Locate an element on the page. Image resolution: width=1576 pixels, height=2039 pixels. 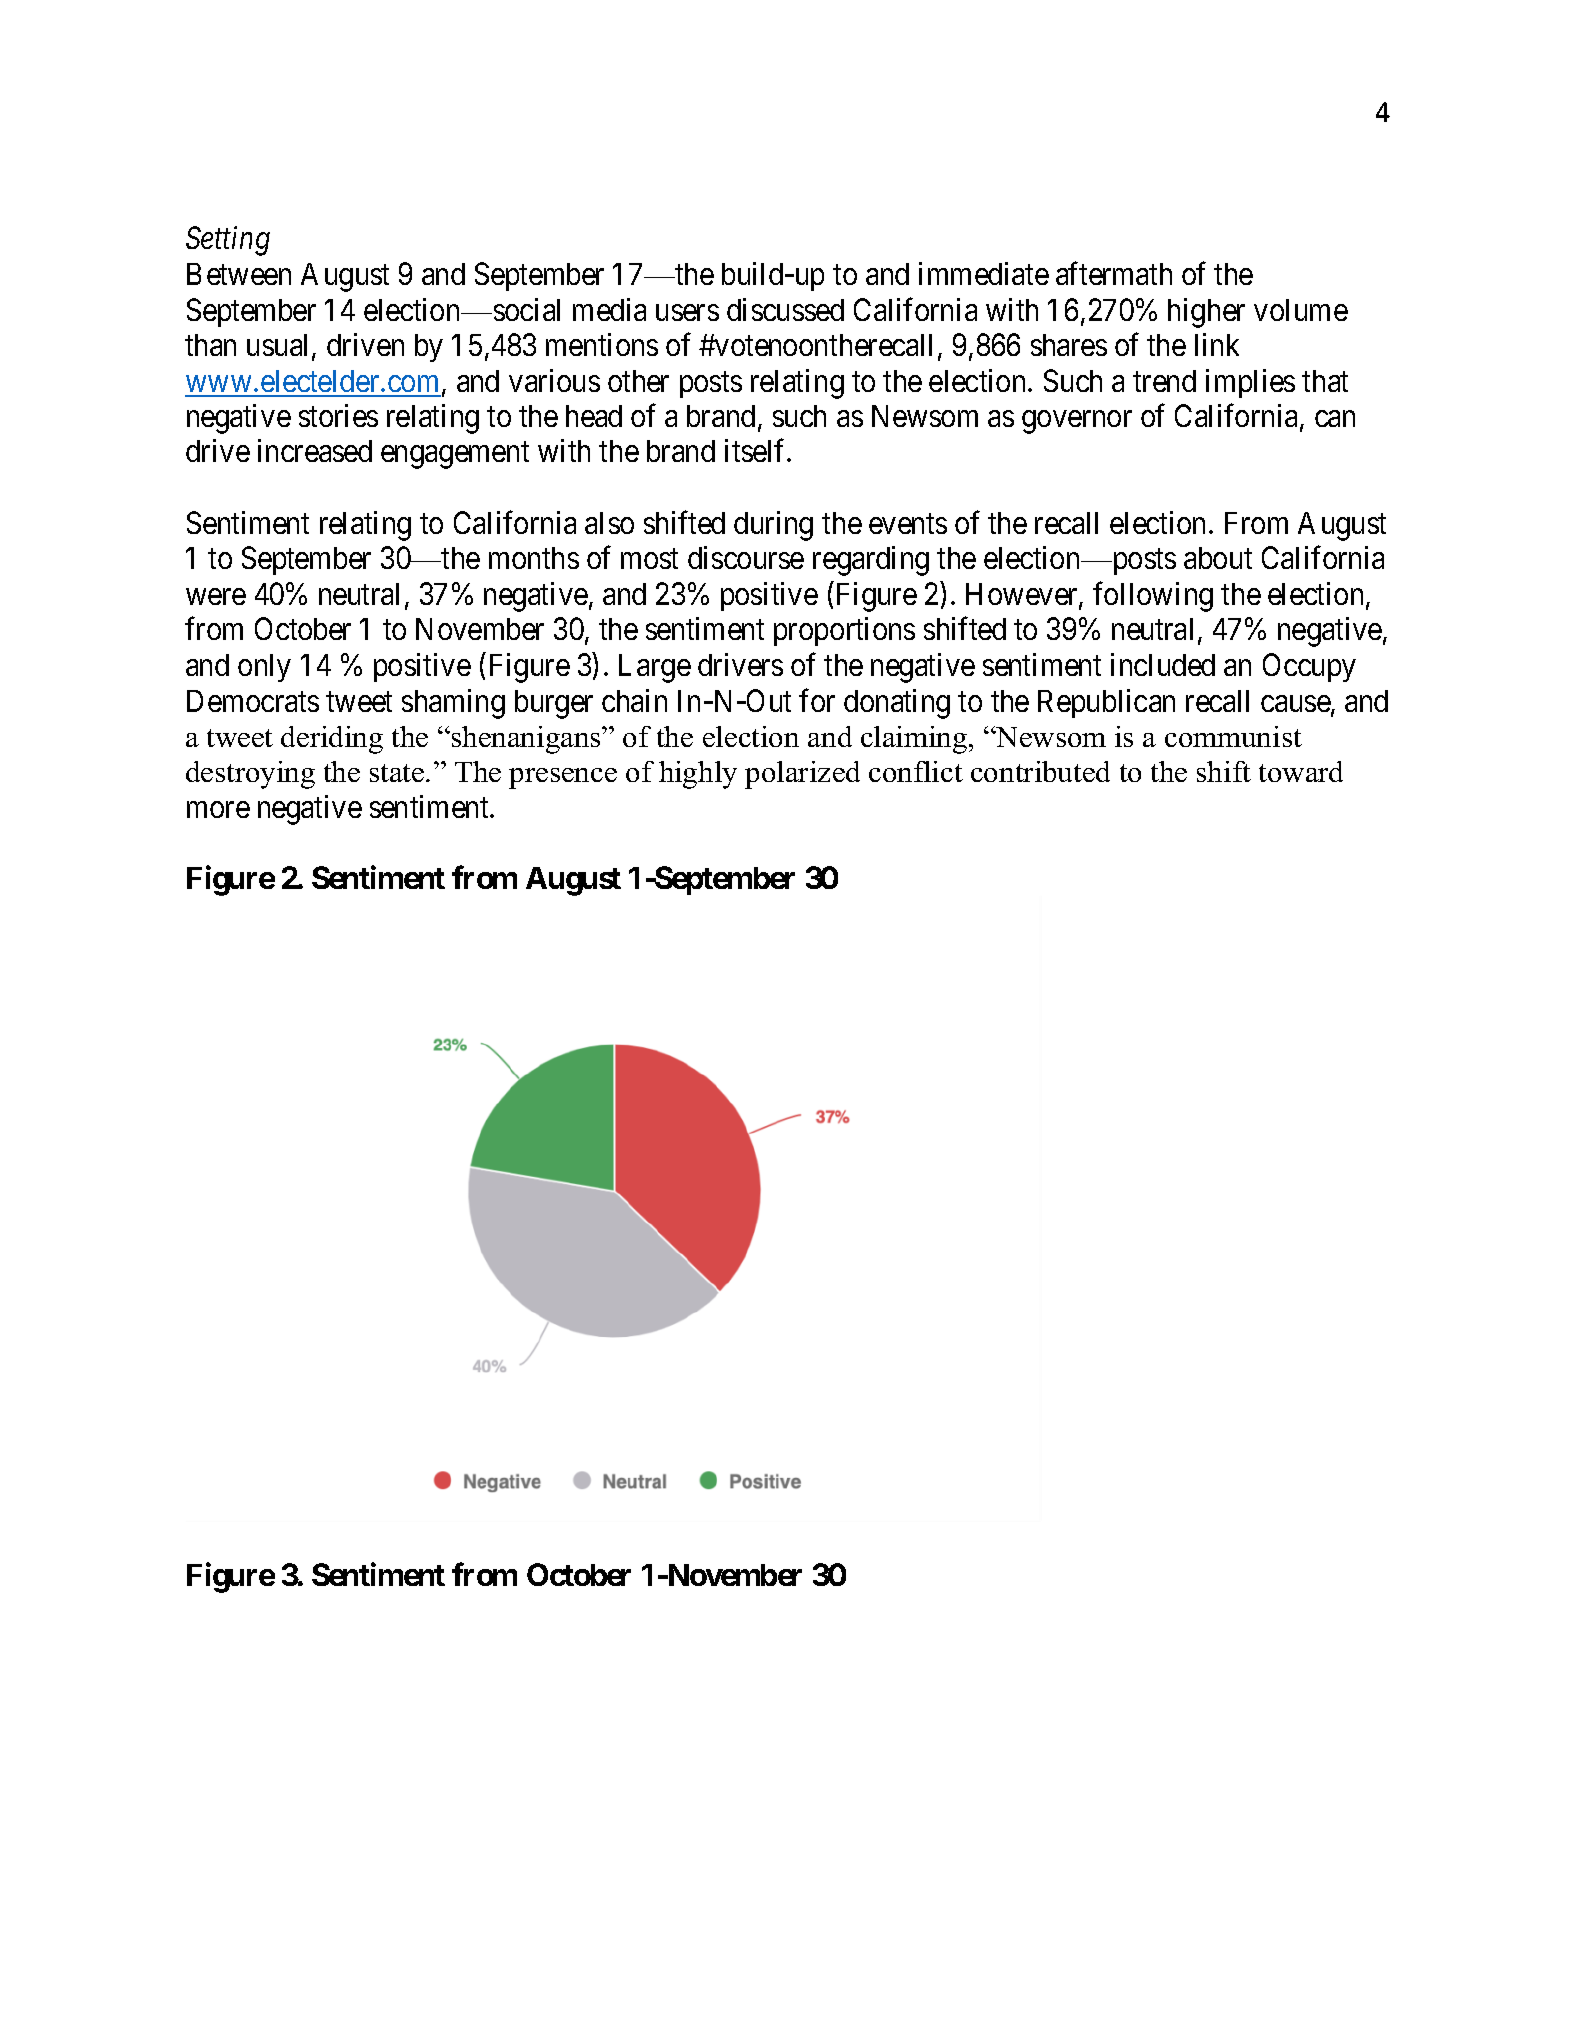
discussed is located at coordinates (785, 309).
